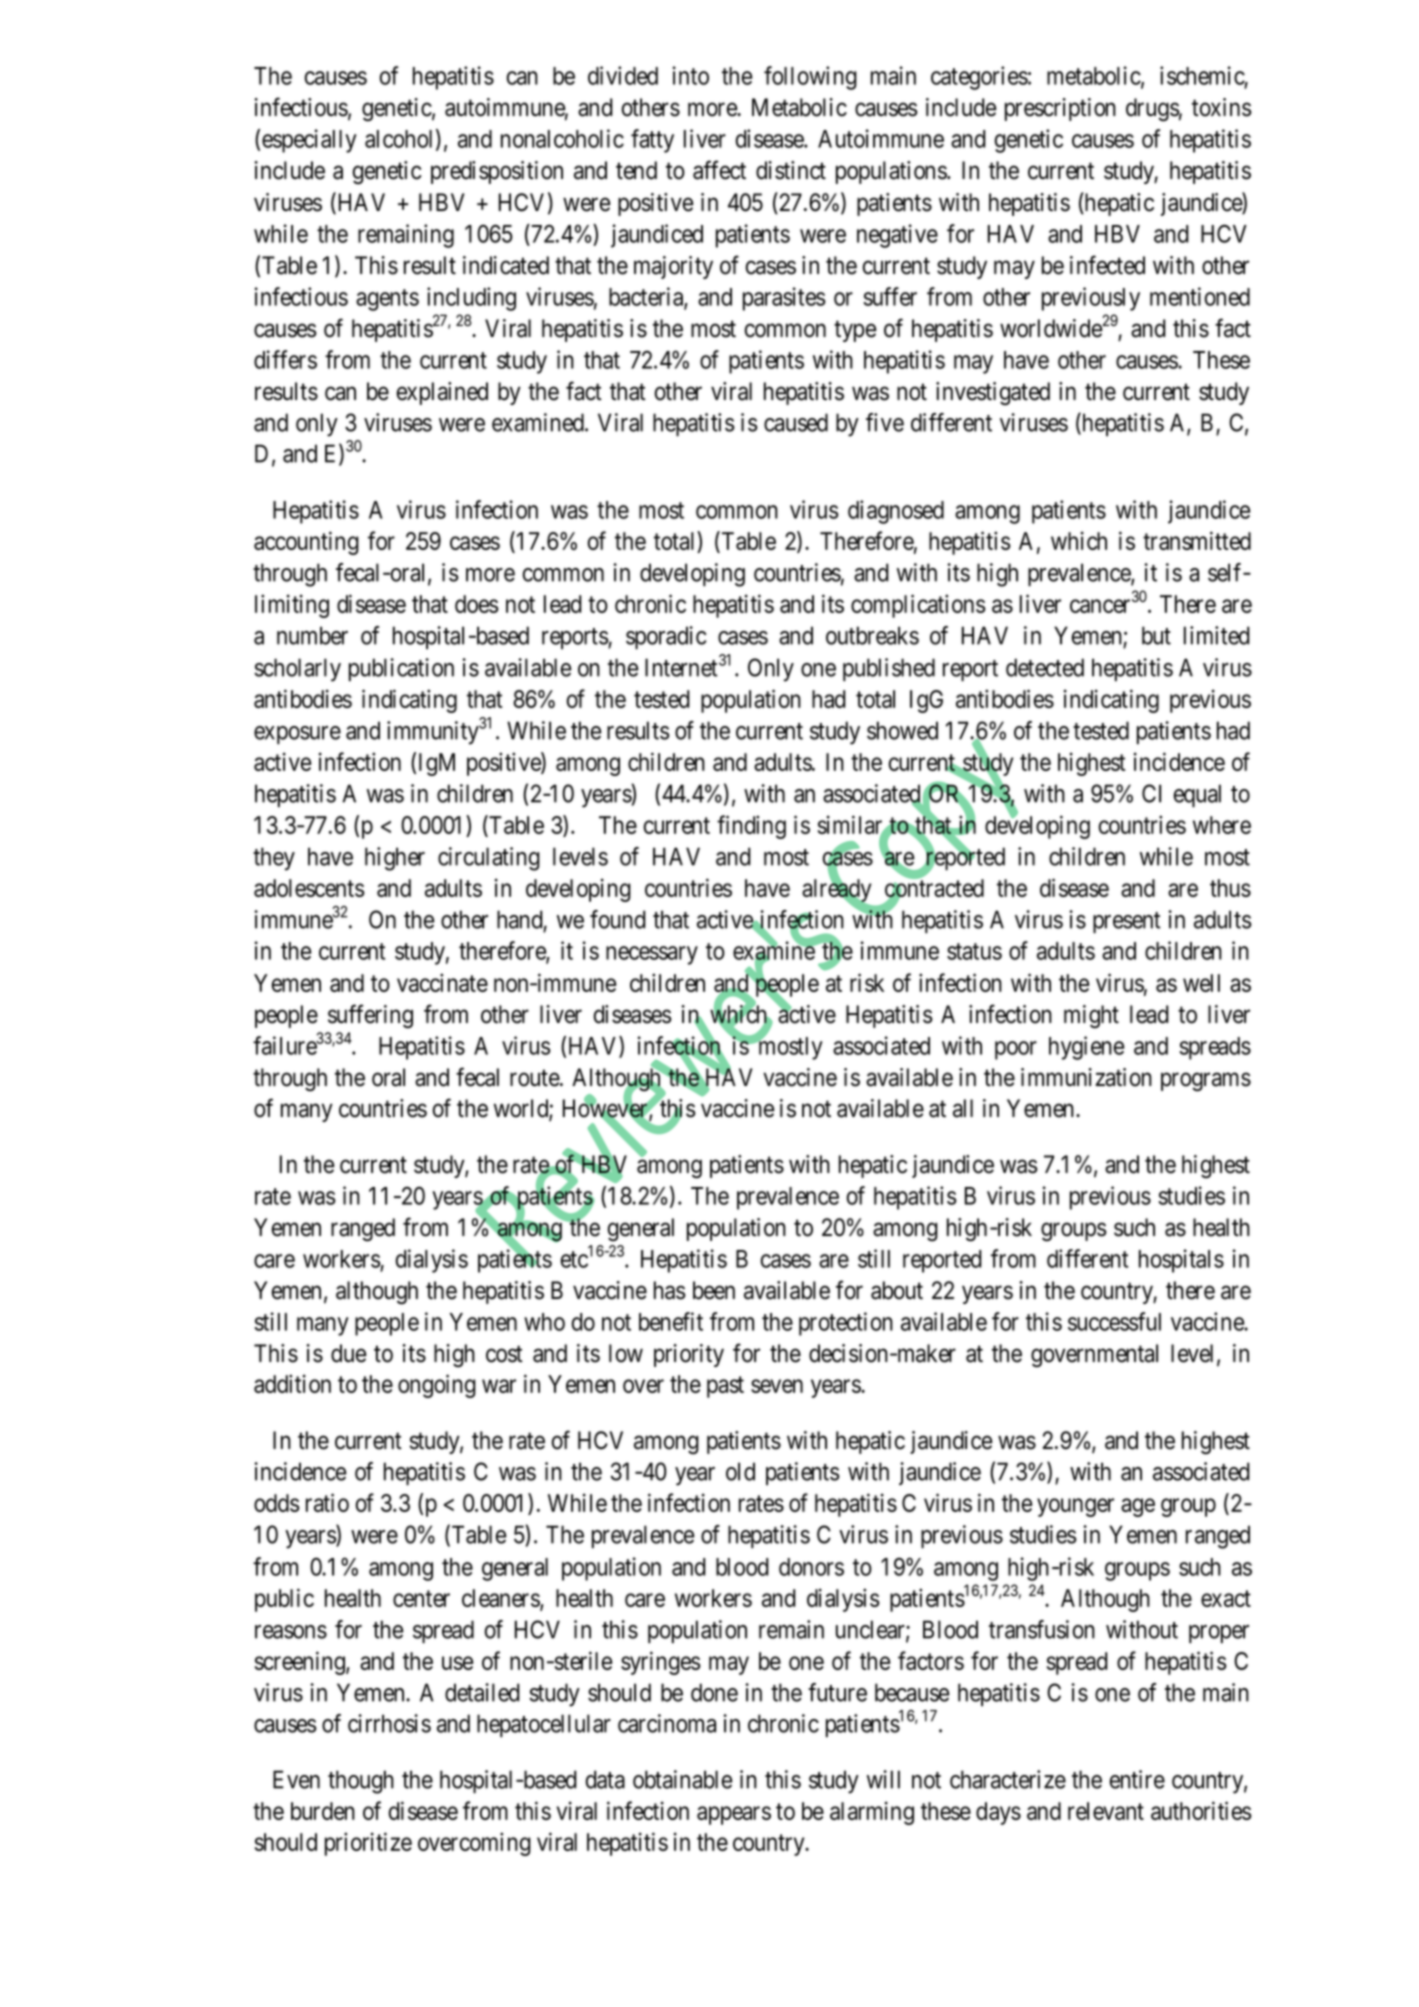 This document has height=2007, width=1419. What do you see at coordinates (309, 141) in the document?
I see `especially` at bounding box center [309, 141].
